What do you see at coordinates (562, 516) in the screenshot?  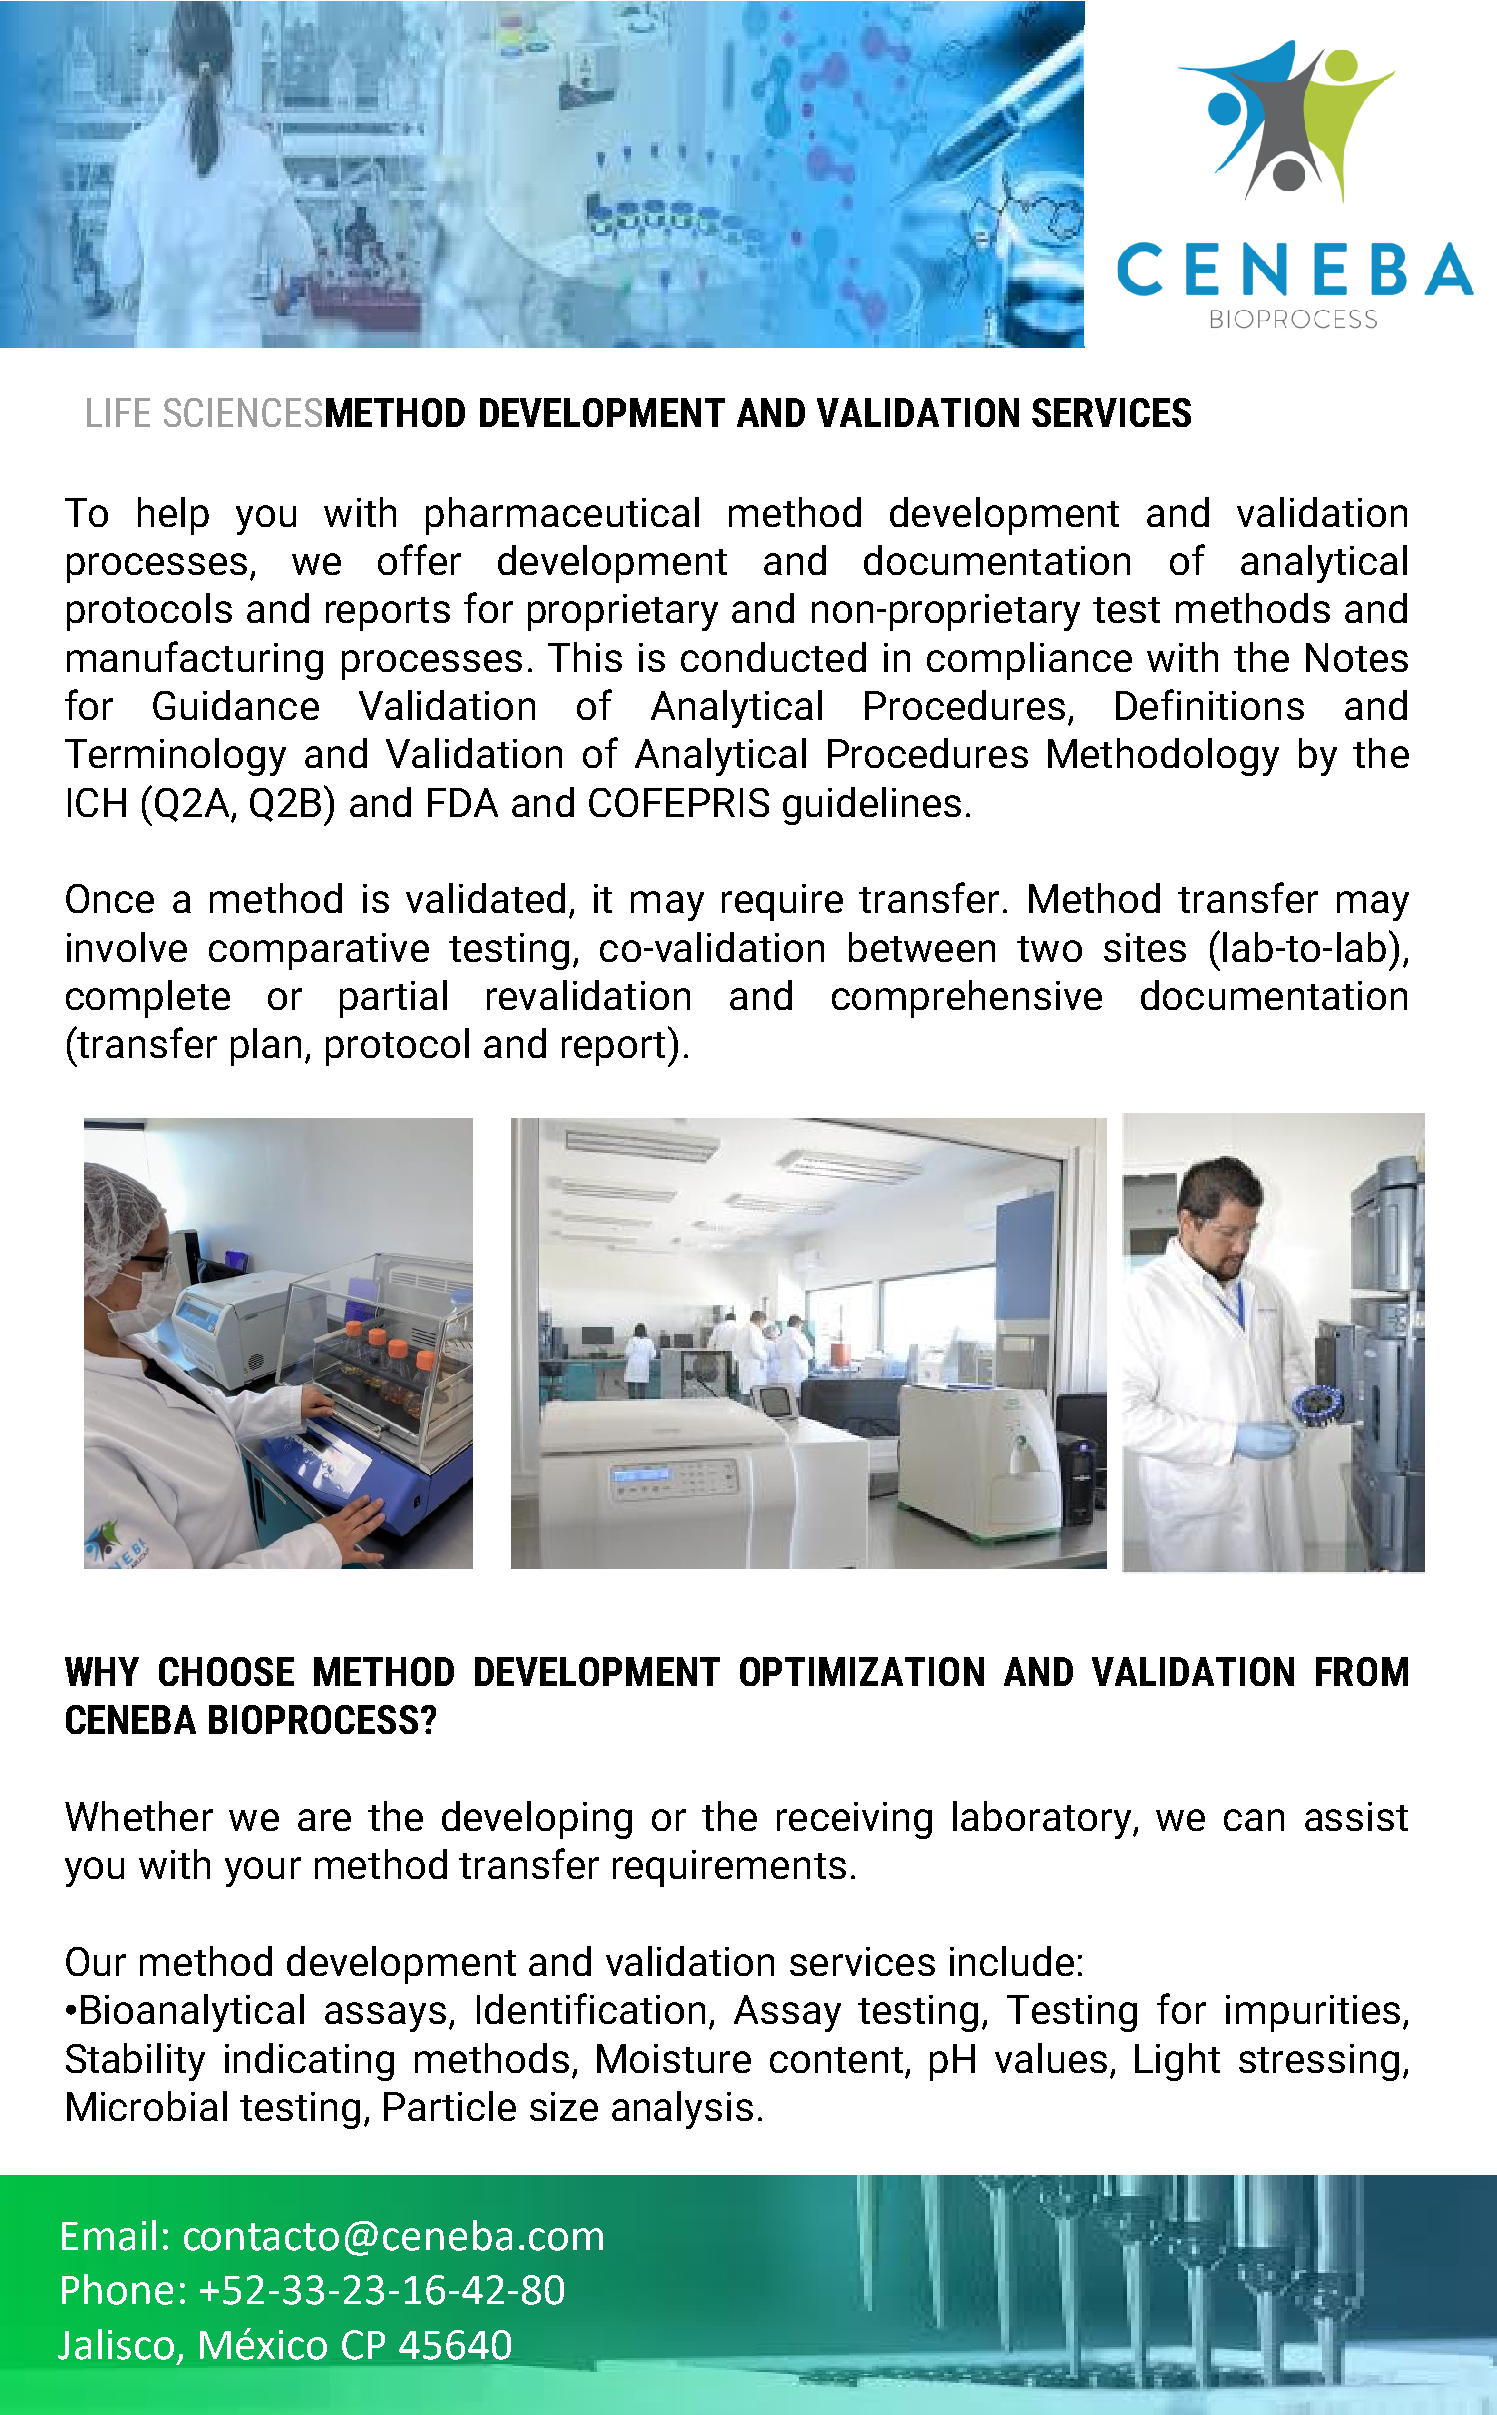 I see `pharmaceutical` at bounding box center [562, 516].
